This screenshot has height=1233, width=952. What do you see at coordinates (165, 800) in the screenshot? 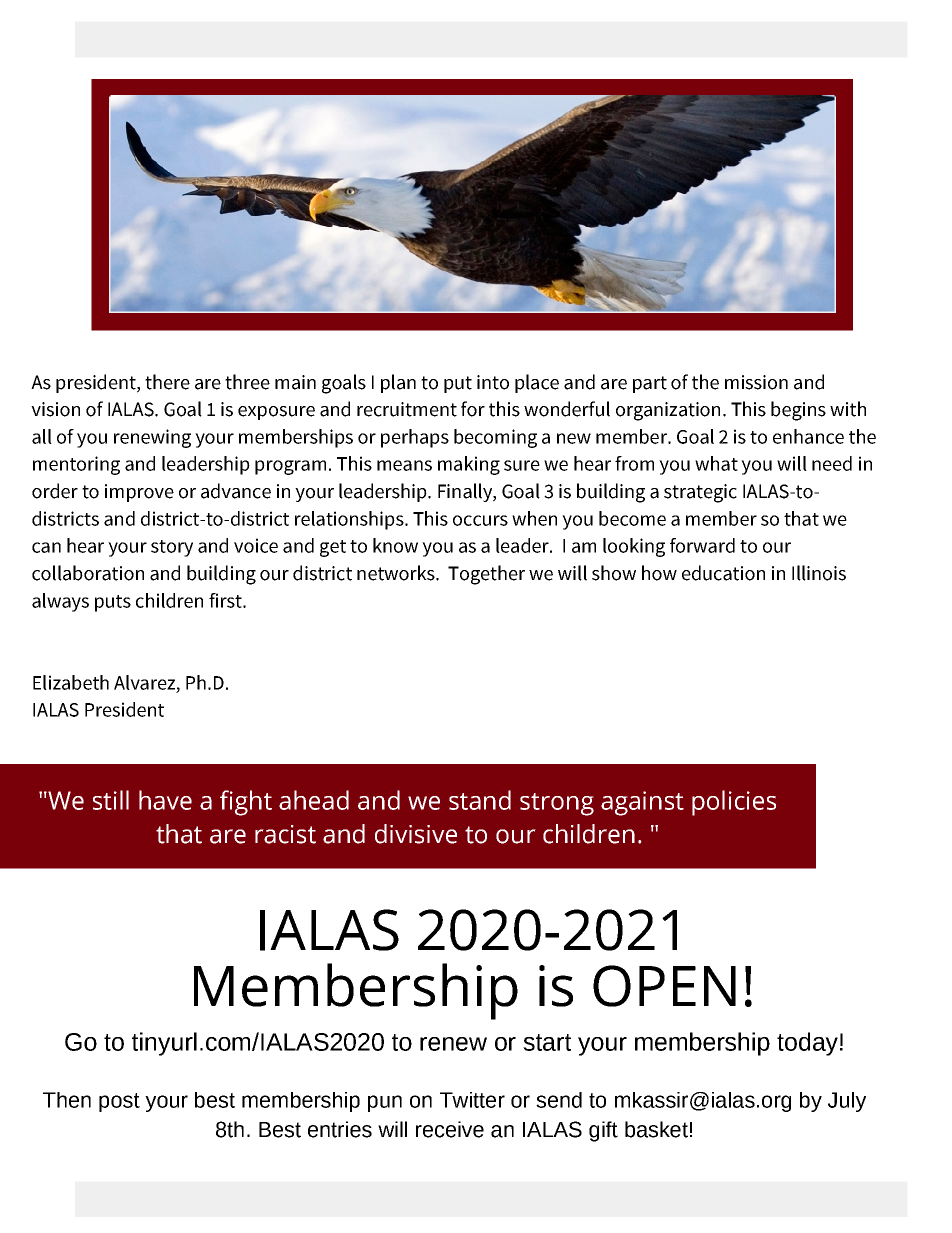
I see `have` at bounding box center [165, 800].
